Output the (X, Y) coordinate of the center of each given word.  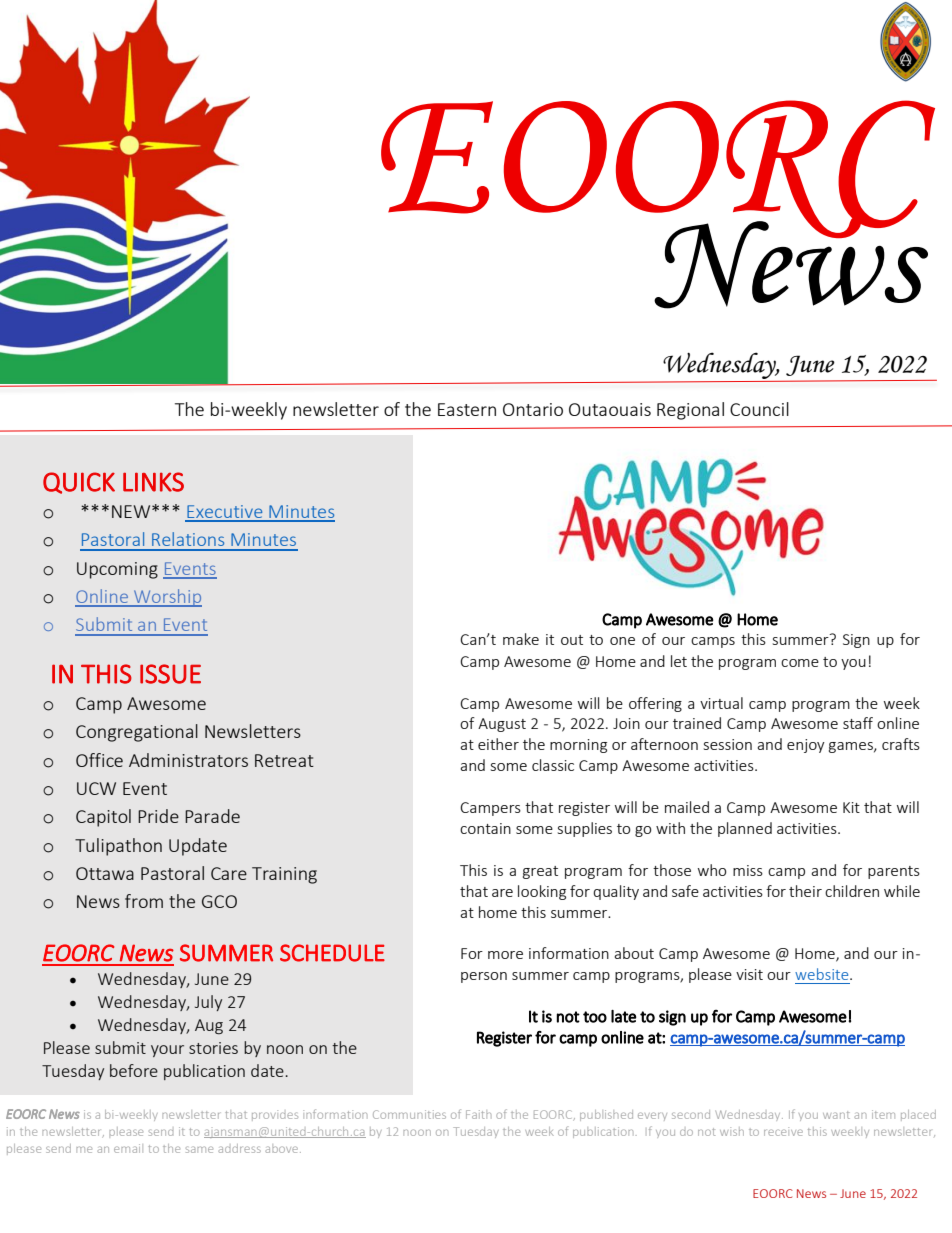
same (199, 1149)
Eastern (467, 409)
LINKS (153, 482)
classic (553, 765)
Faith (478, 1114)
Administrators (188, 760)
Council (759, 409)
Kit (851, 807)
